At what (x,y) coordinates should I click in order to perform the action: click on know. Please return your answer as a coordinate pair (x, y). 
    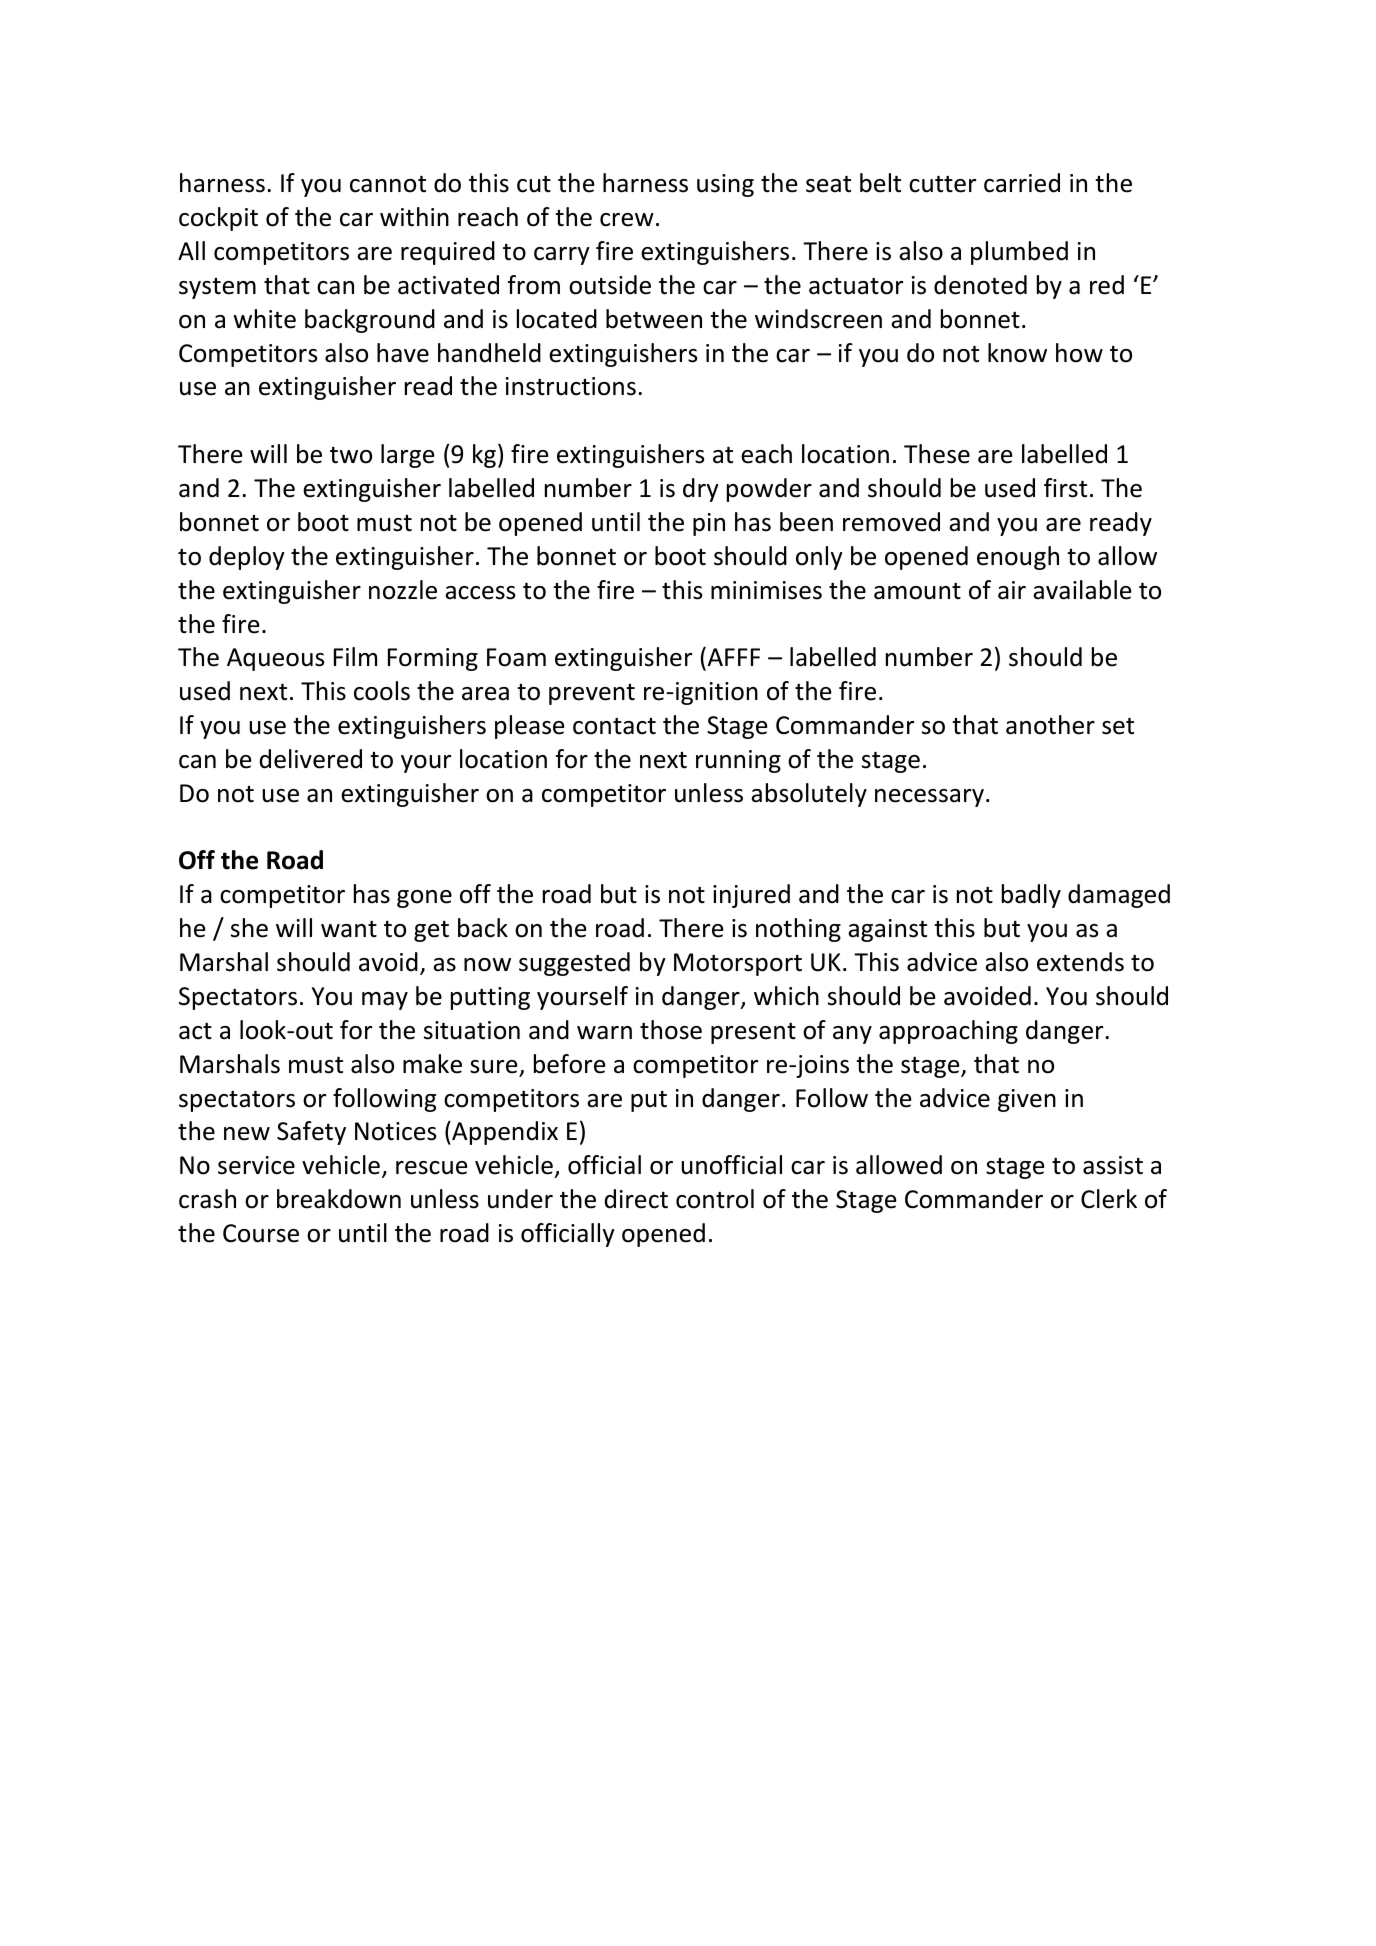
    Looking at the image, I should click on (1017, 353).
